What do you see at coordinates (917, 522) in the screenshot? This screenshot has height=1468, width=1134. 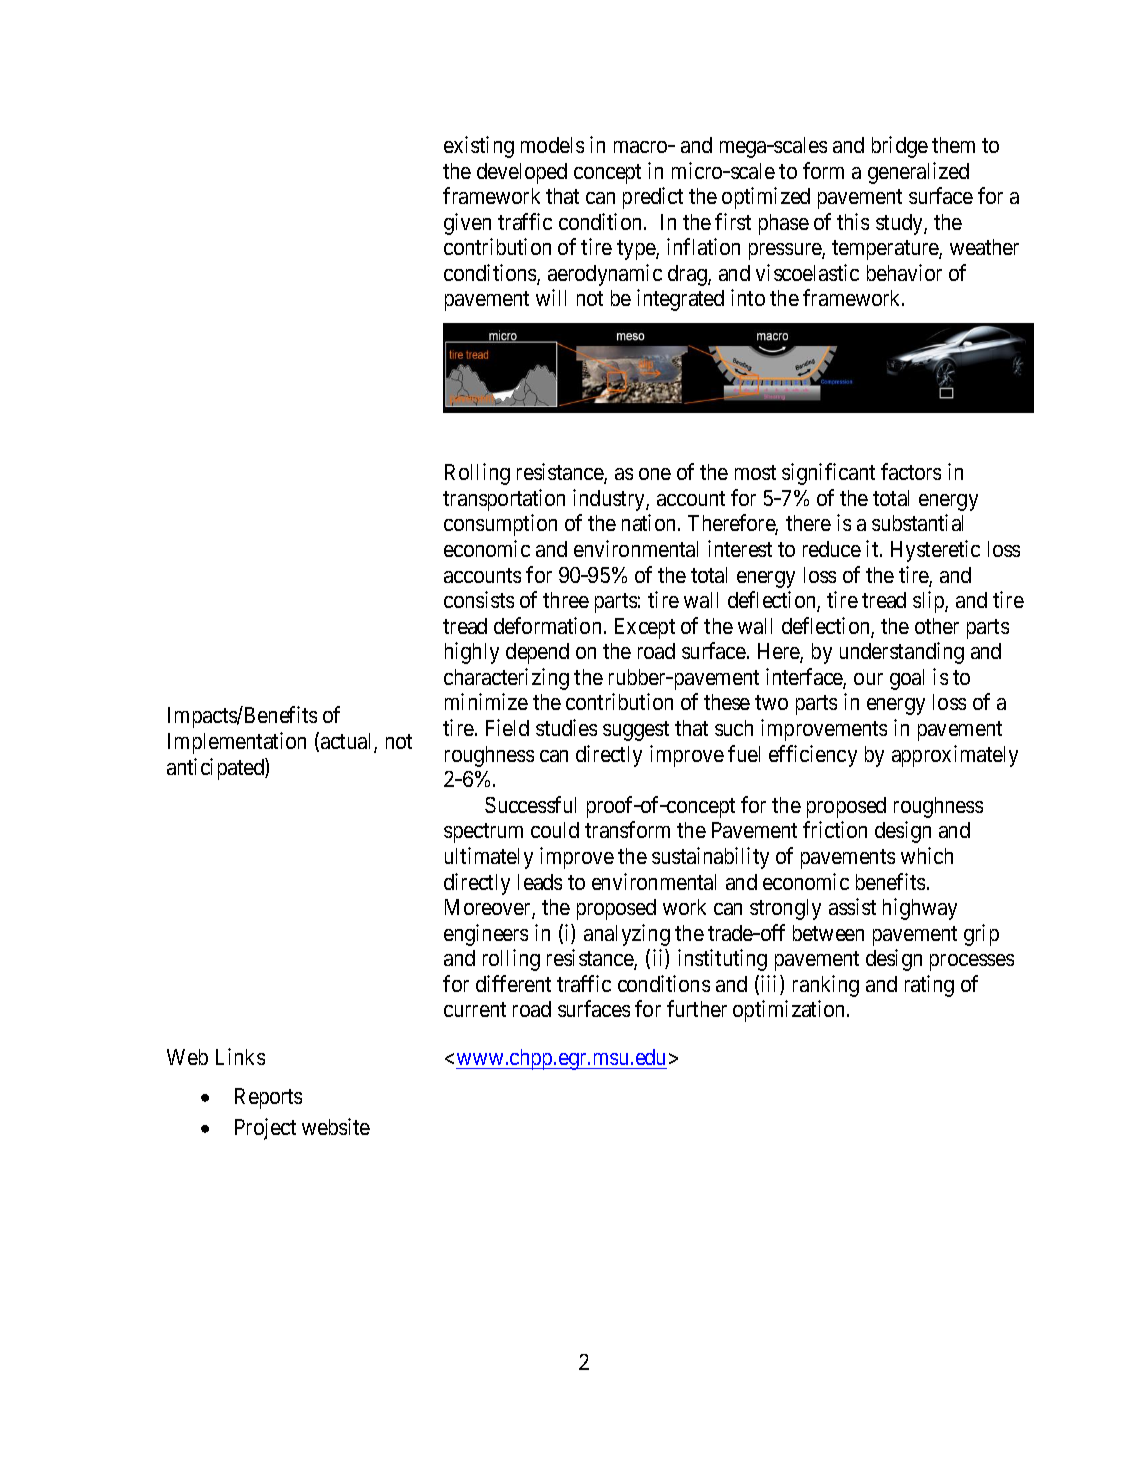 I see `substantial` at bounding box center [917, 522].
